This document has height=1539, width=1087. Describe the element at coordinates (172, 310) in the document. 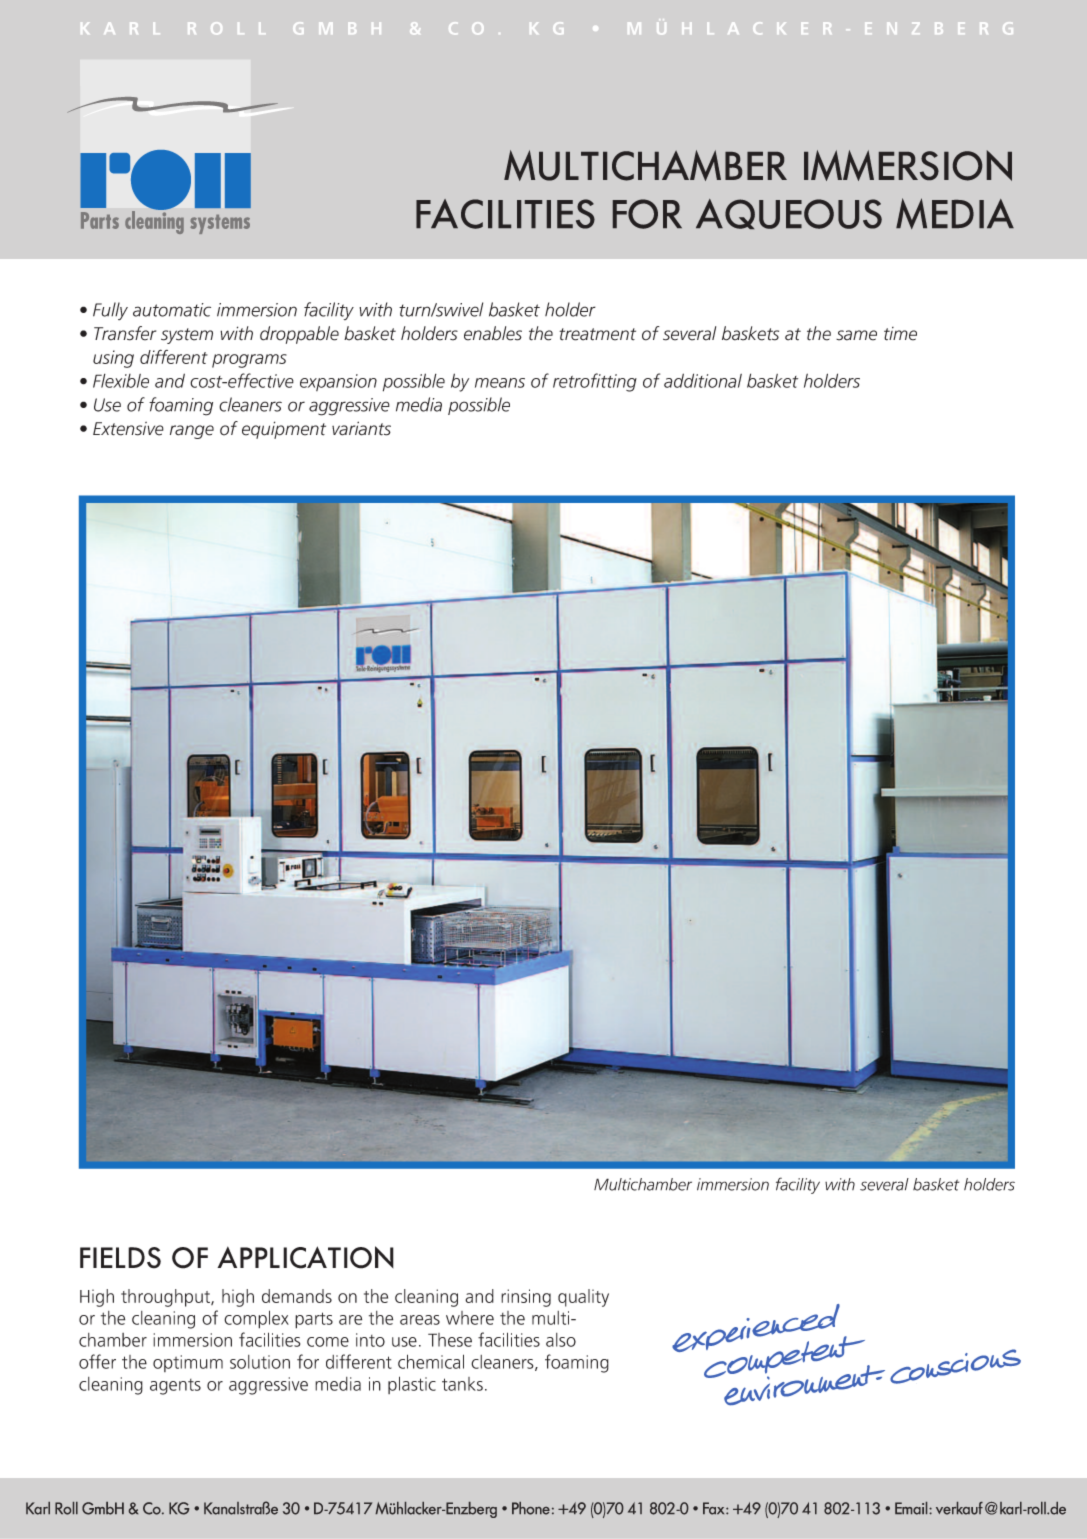

I see `automatic` at that location.
